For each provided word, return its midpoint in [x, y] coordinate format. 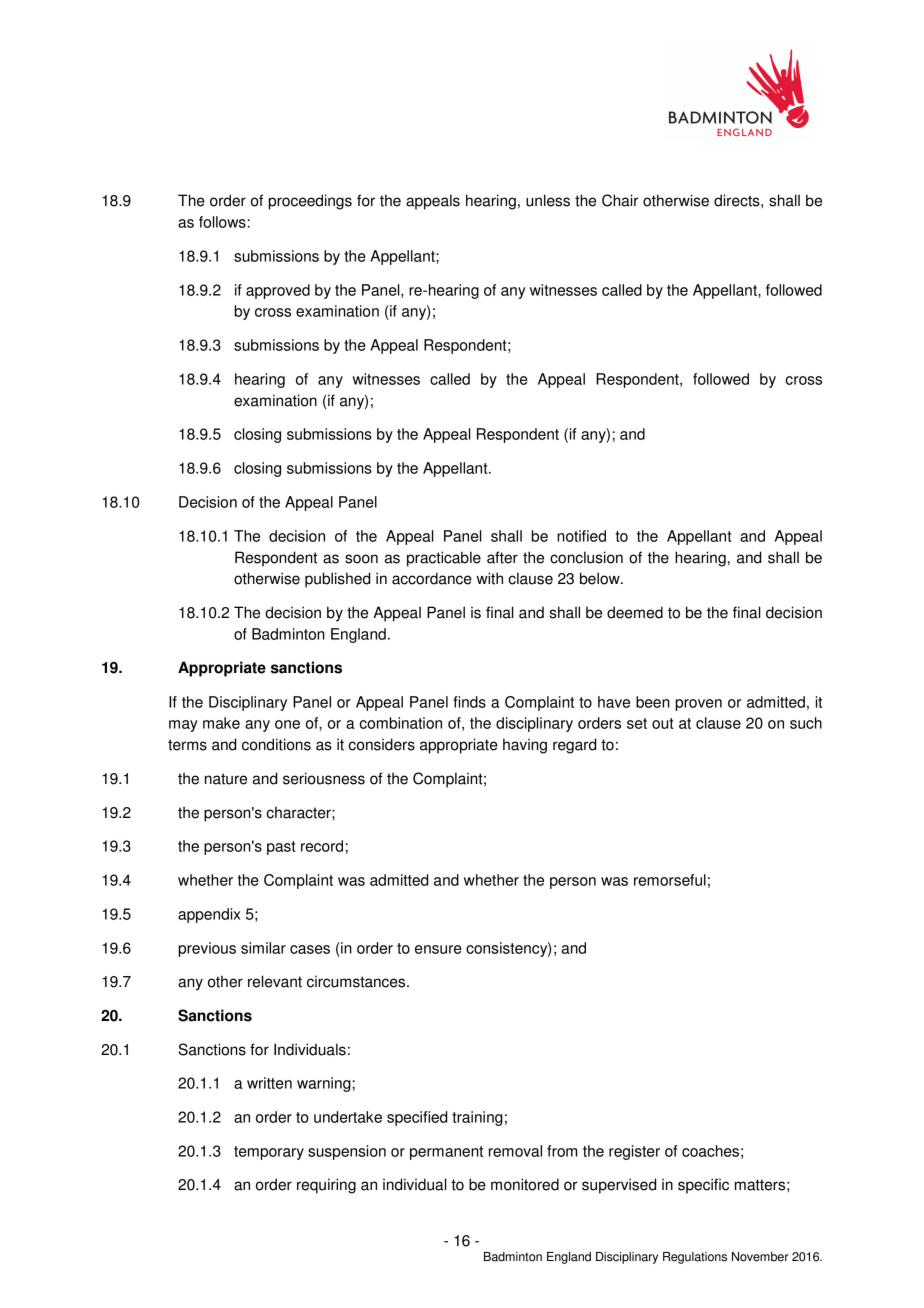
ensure [438, 949]
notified [581, 536]
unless [548, 200]
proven [699, 705]
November [760, 1257]
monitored [525, 1184]
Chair [620, 200]
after [502, 557]
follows [222, 222]
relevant [275, 981]
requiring [326, 1186]
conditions [276, 744]
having [525, 746]
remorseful [670, 880]
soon [361, 559]
